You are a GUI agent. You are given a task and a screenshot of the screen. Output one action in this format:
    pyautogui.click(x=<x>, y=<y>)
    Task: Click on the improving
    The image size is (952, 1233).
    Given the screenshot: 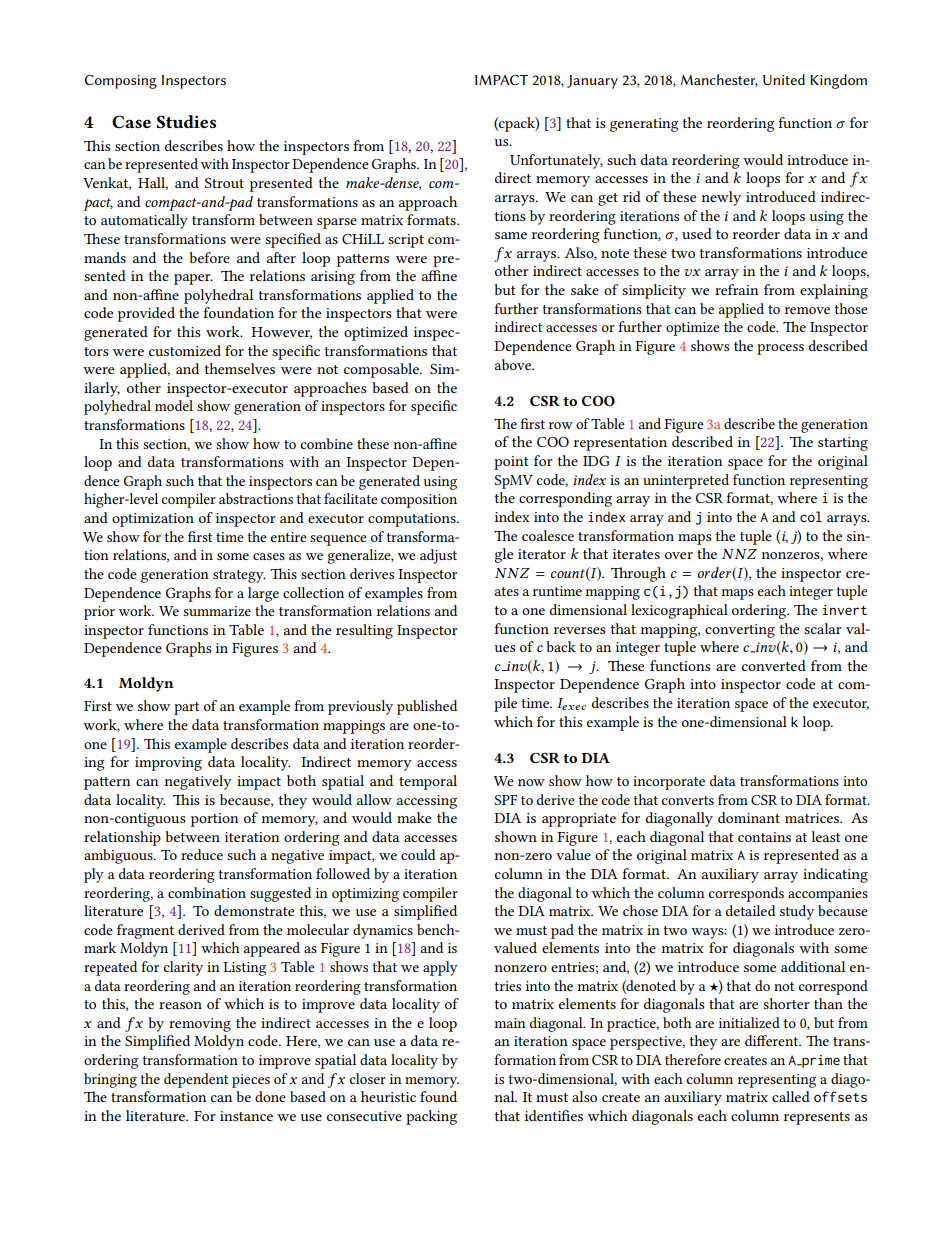 What is the action you would take?
    pyautogui.click(x=168, y=764)
